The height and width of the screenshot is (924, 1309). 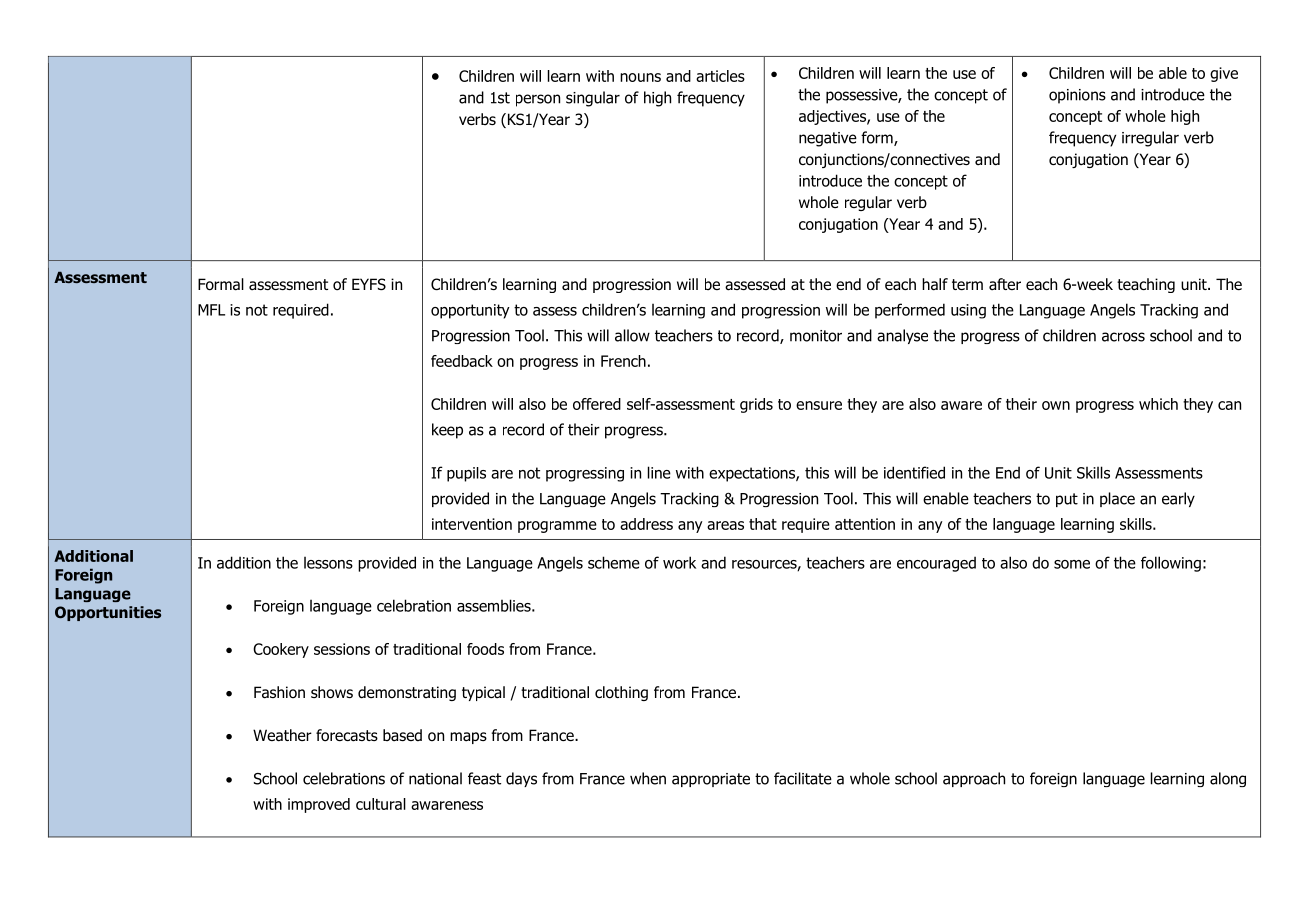 What do you see at coordinates (816, 336) in the screenshot?
I see `monitor` at bounding box center [816, 336].
